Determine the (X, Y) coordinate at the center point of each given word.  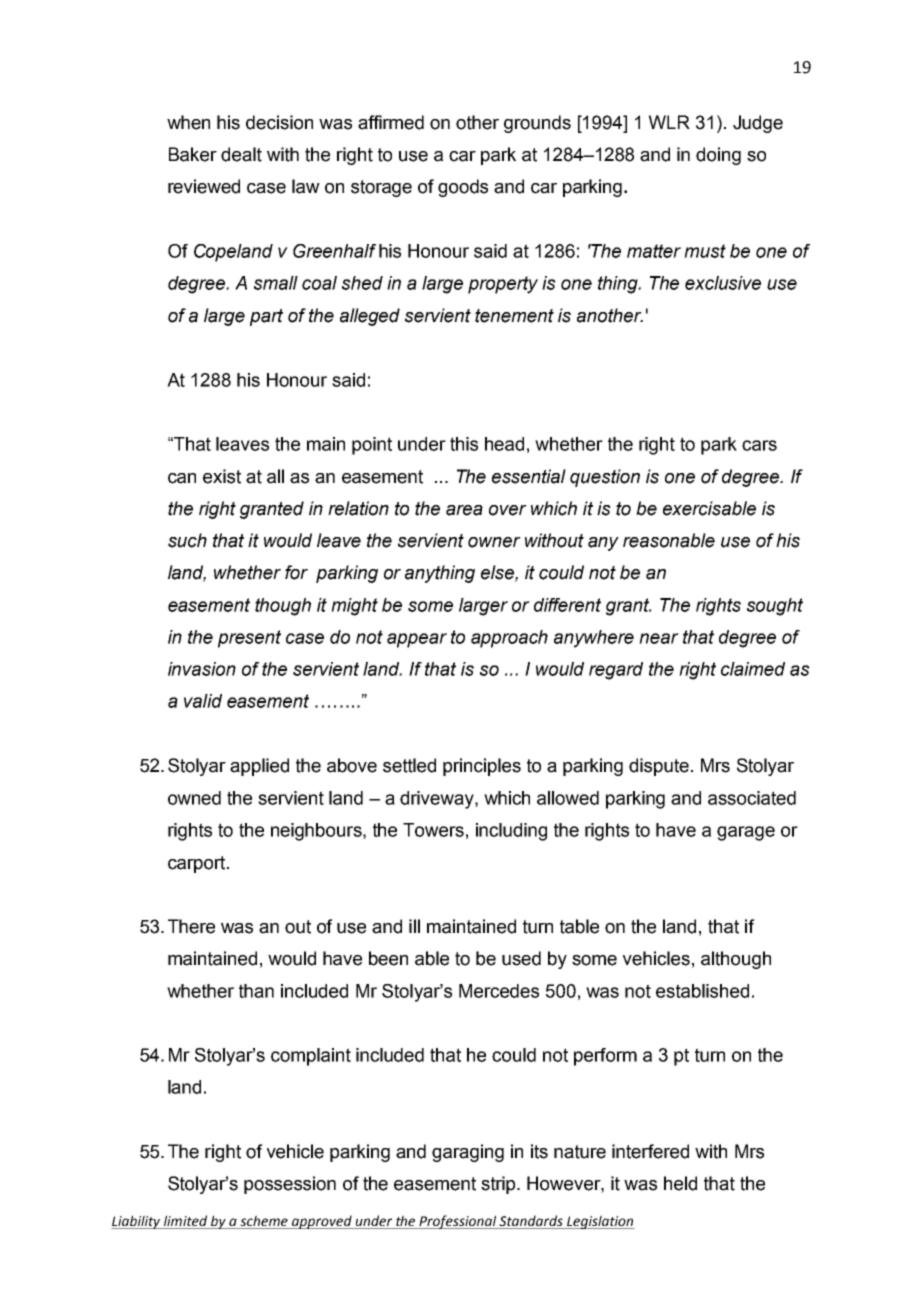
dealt (241, 154)
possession (290, 1185)
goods (463, 188)
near (659, 638)
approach (509, 639)
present (249, 639)
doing (718, 156)
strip (499, 1185)
